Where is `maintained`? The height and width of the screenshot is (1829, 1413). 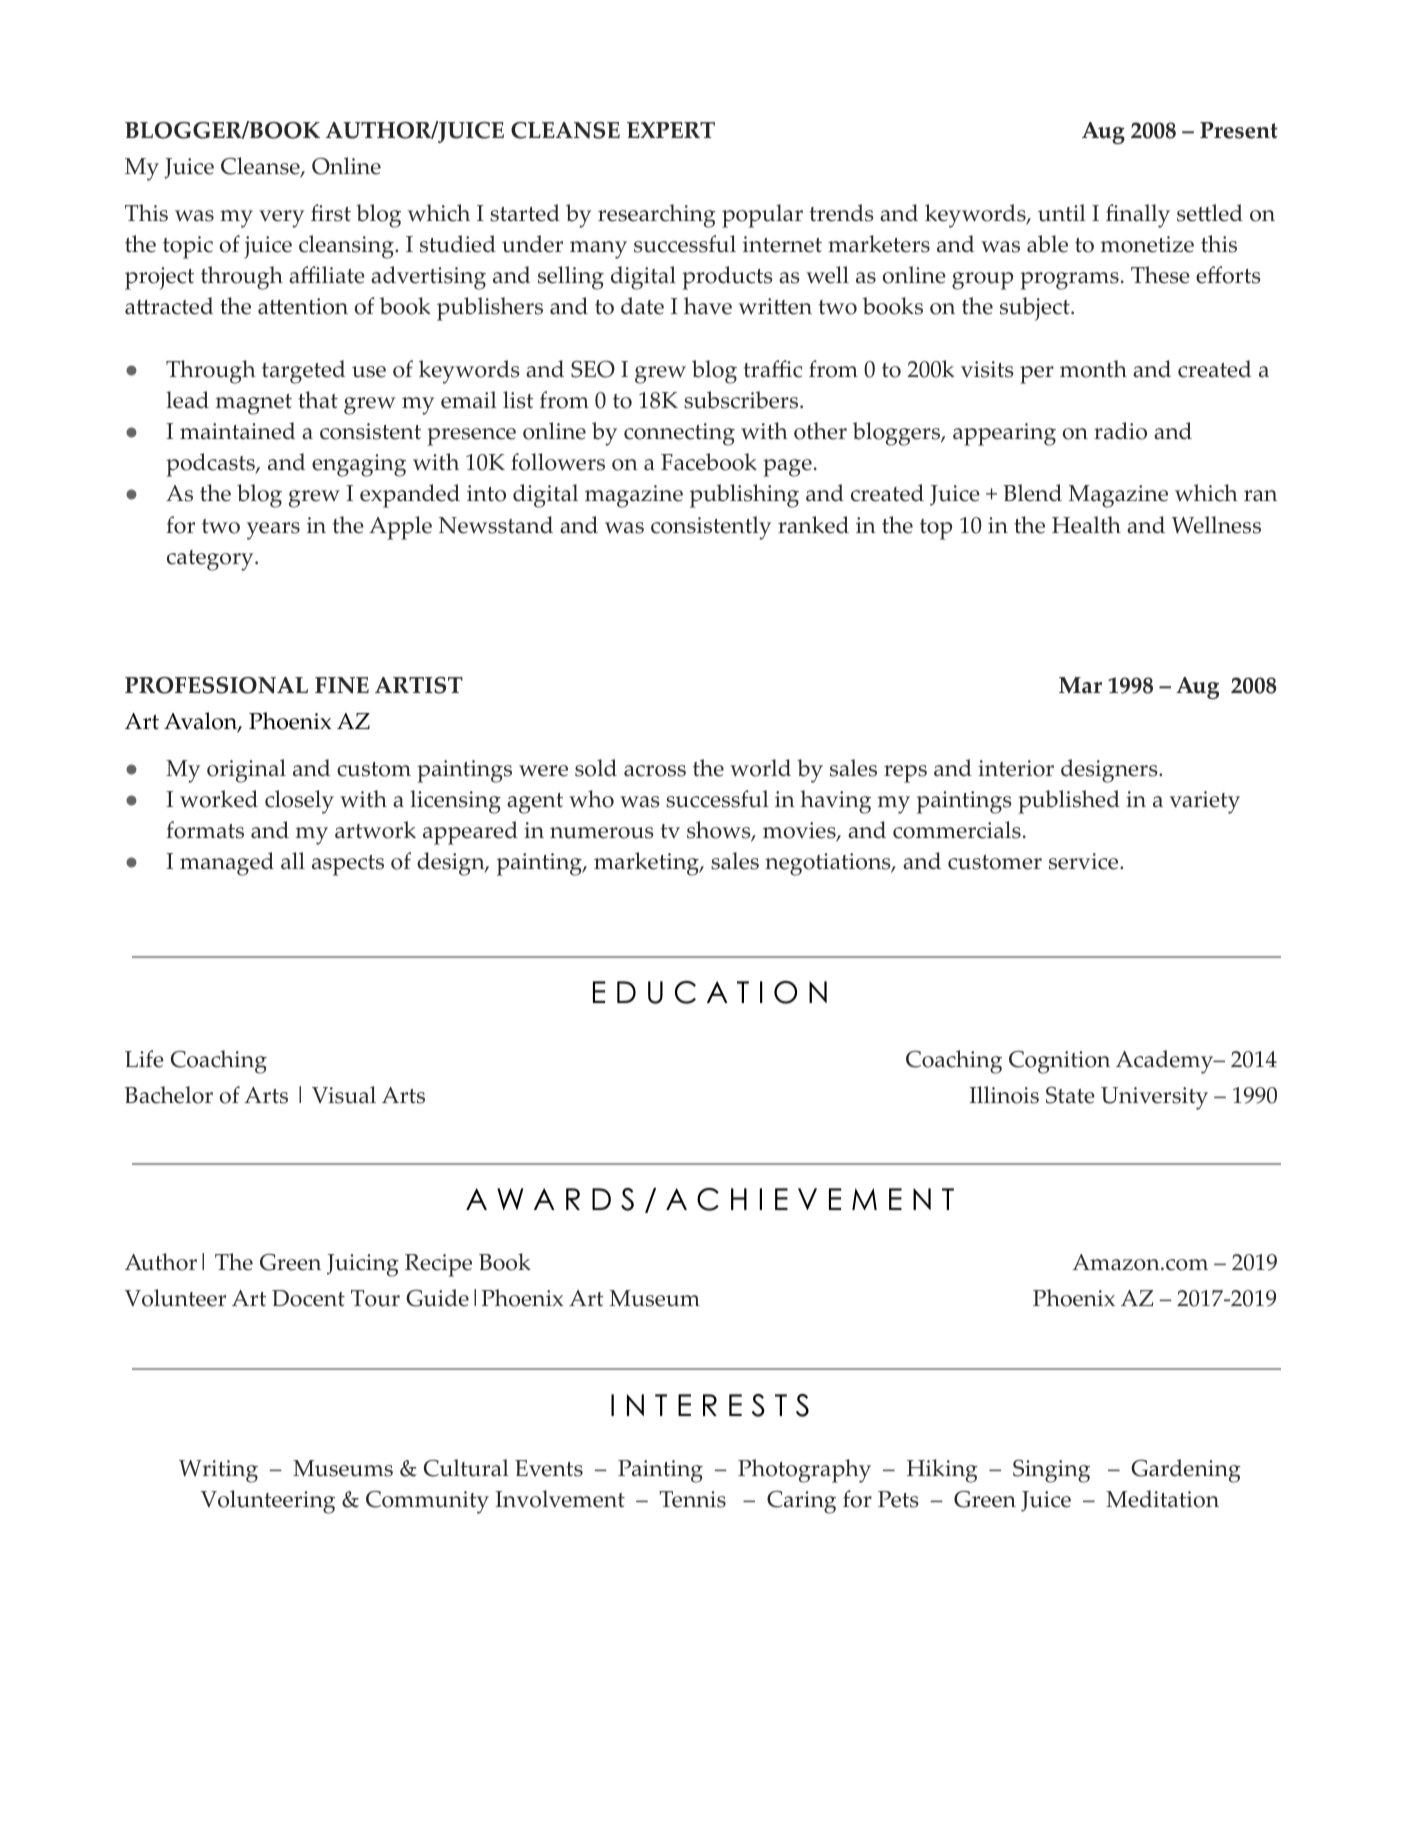
maintained is located at coordinates (237, 431).
